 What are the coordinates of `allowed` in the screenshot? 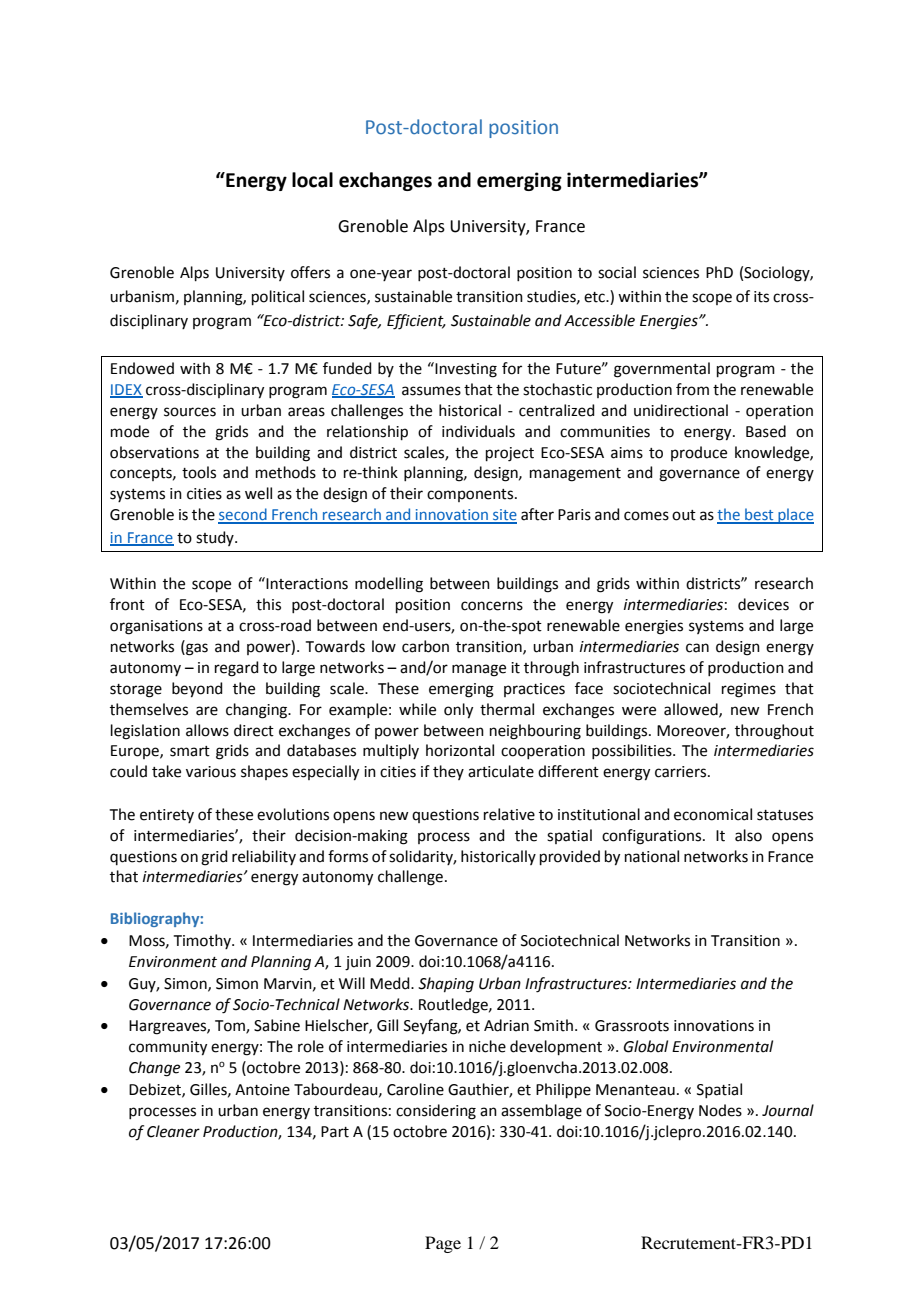 It's located at (692, 710).
